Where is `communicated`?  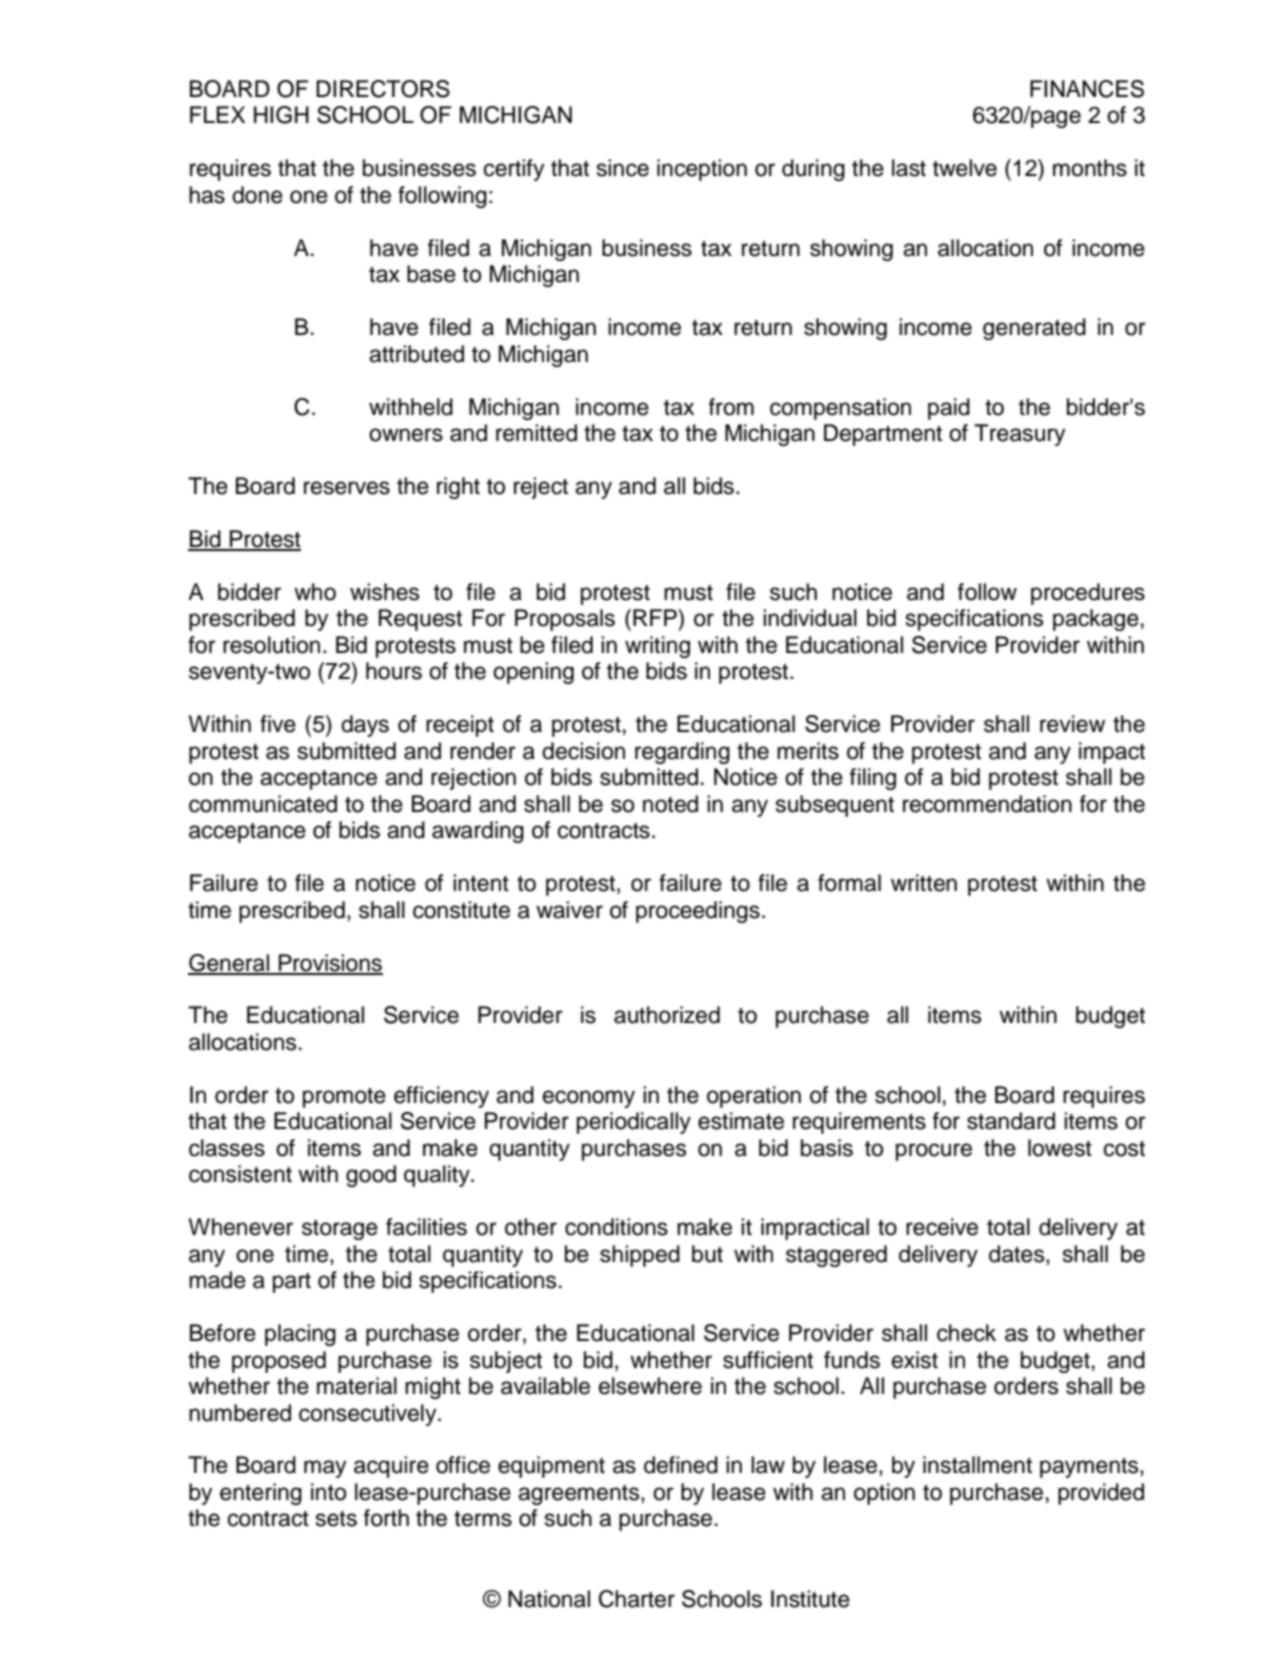
communicated is located at coordinates (263, 804).
